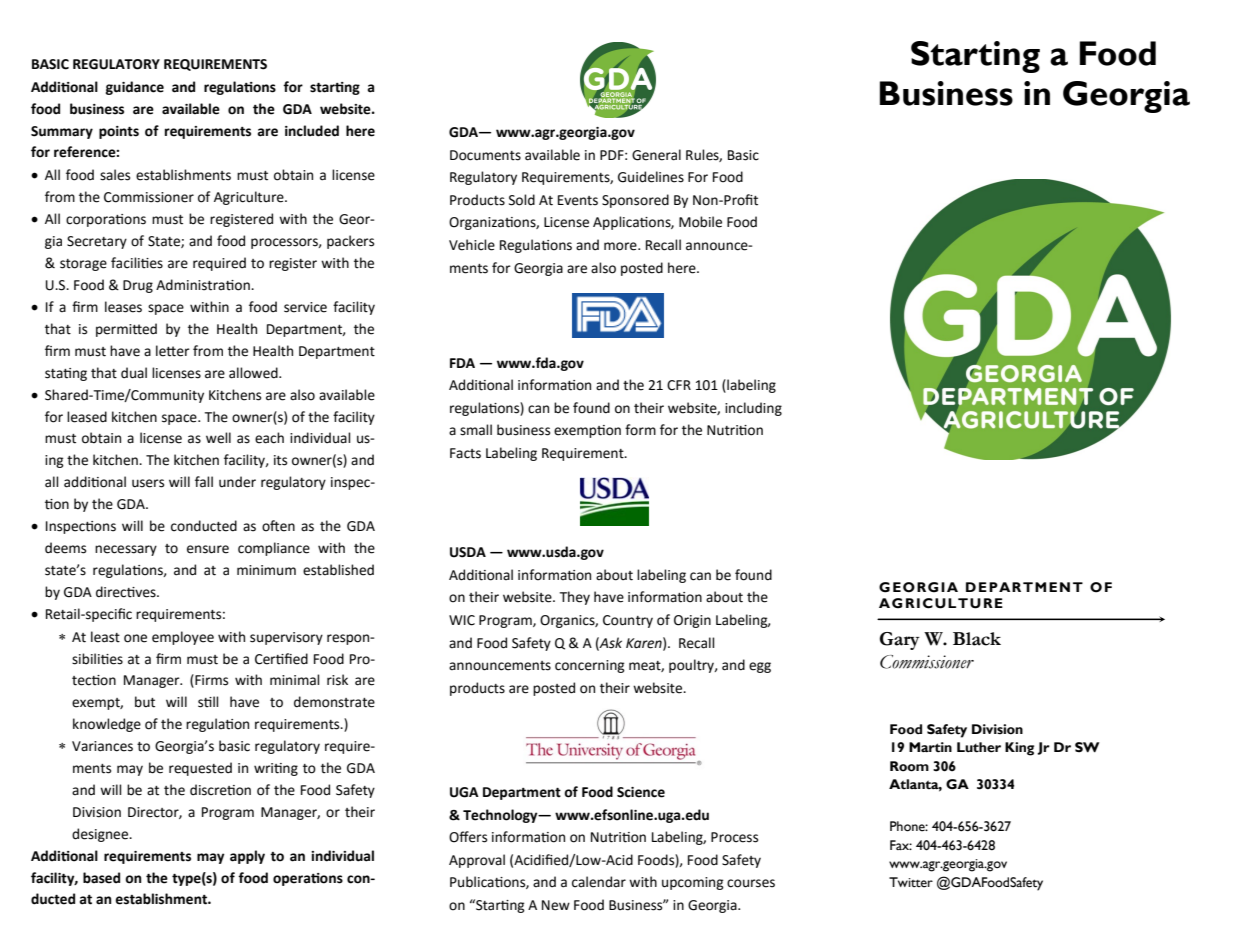 The image size is (1233, 952). I want to click on They, so click(575, 598).
